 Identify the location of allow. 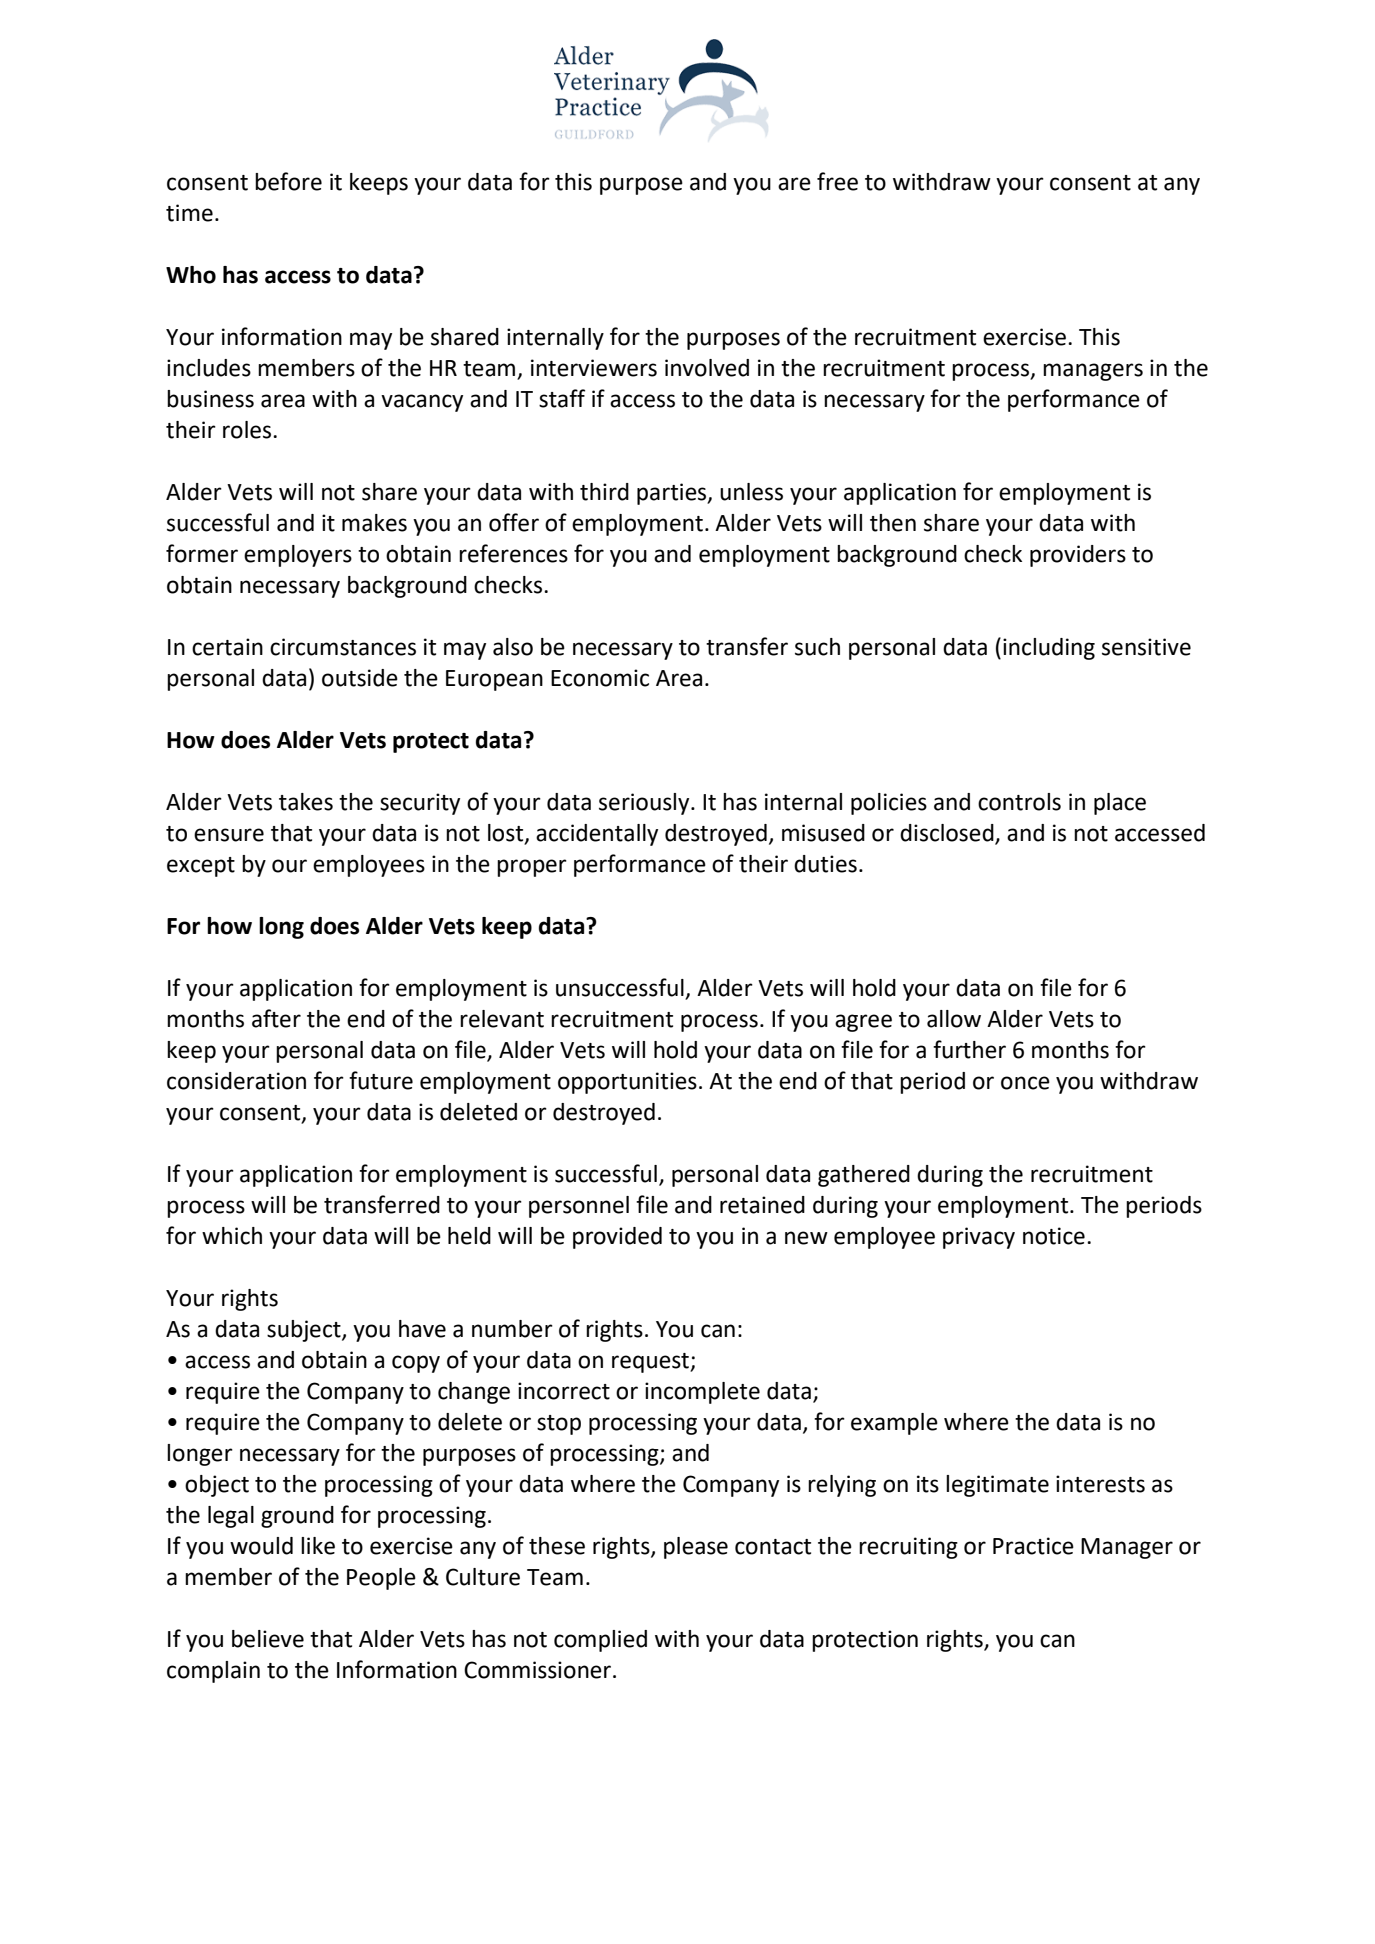
(954, 1019).
